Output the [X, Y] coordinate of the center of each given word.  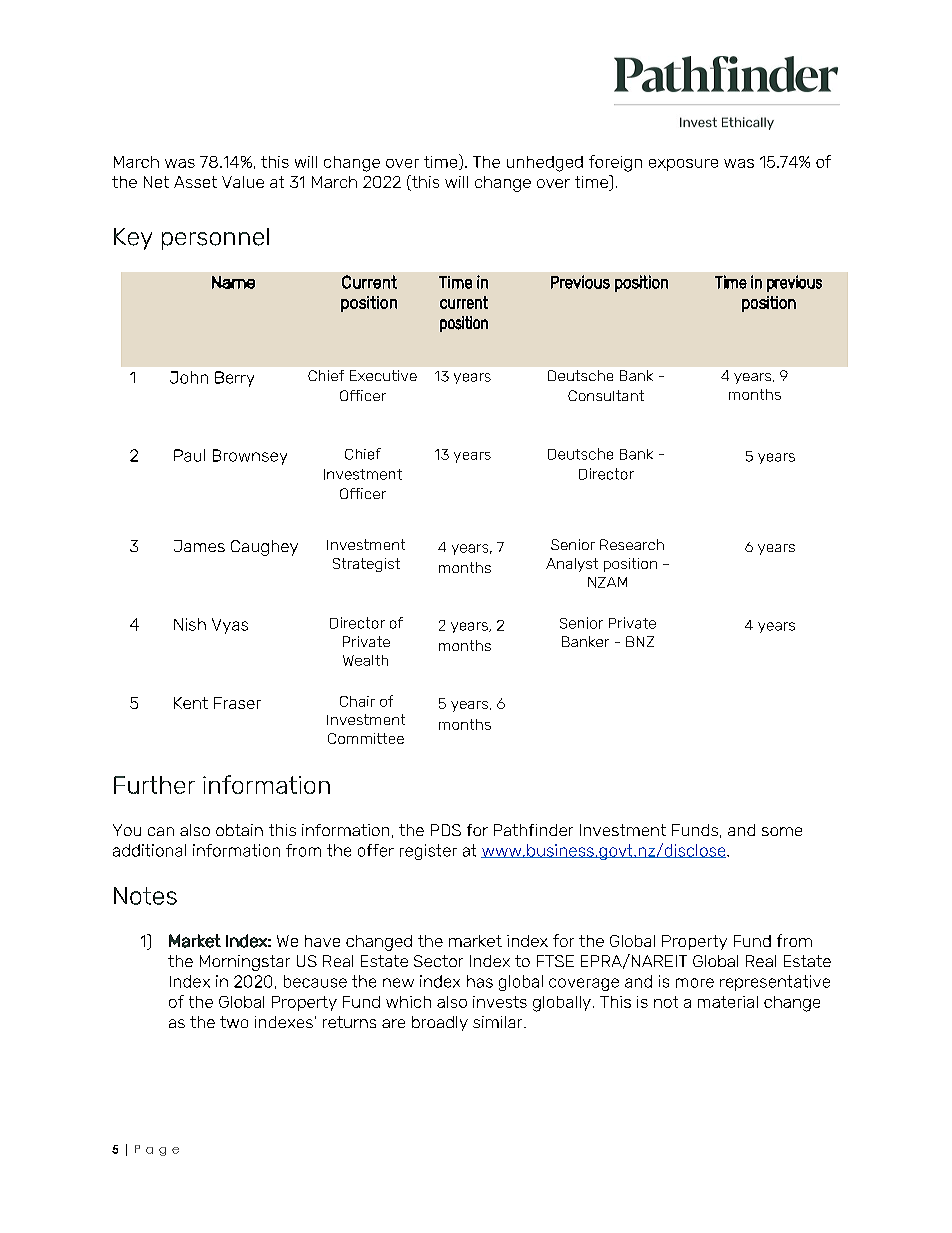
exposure [683, 165]
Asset [195, 182]
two [234, 1022]
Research [632, 544]
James [199, 546]
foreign [615, 163]
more [695, 983]
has [480, 981]
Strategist [366, 565]
